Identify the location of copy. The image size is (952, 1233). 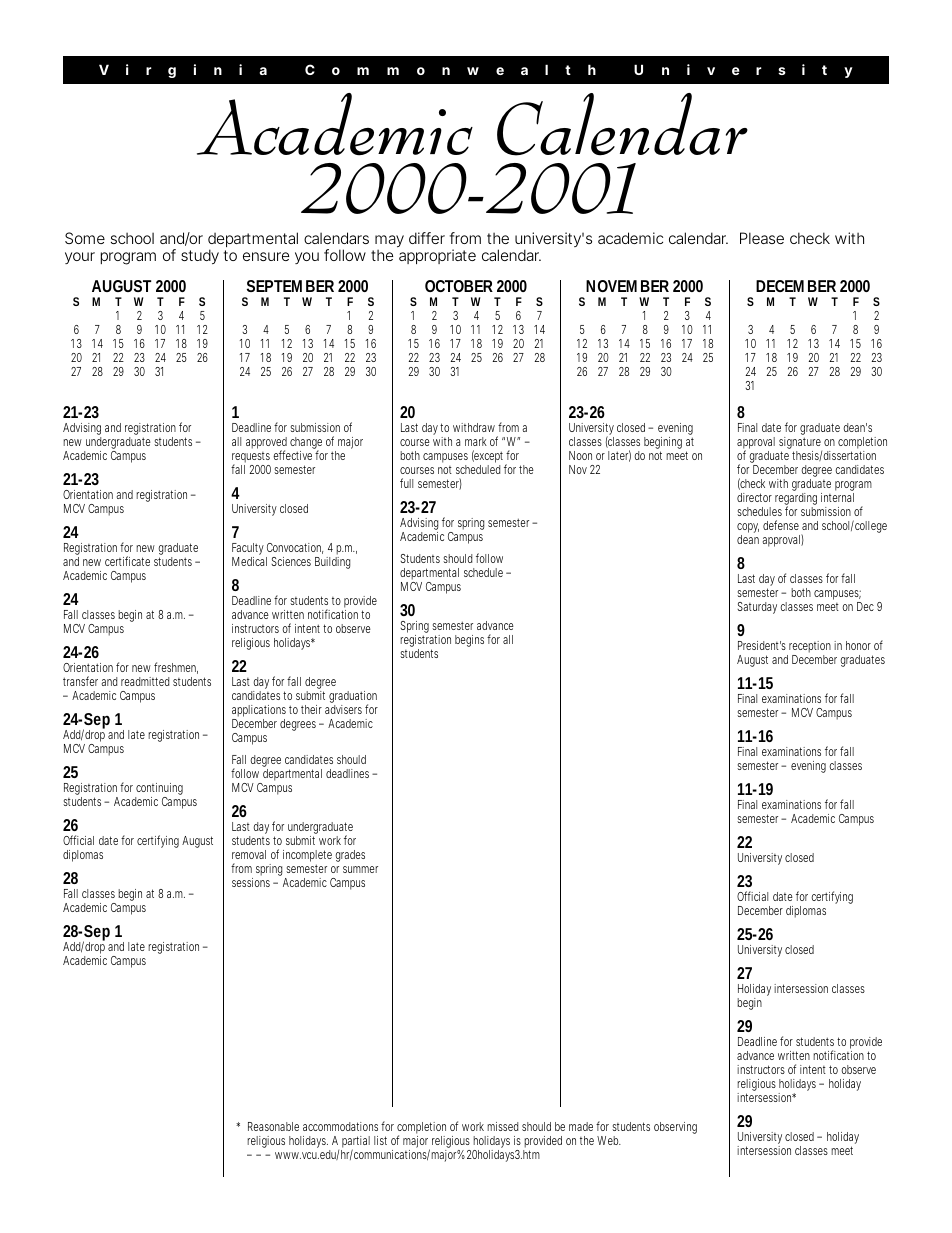
(748, 529).
